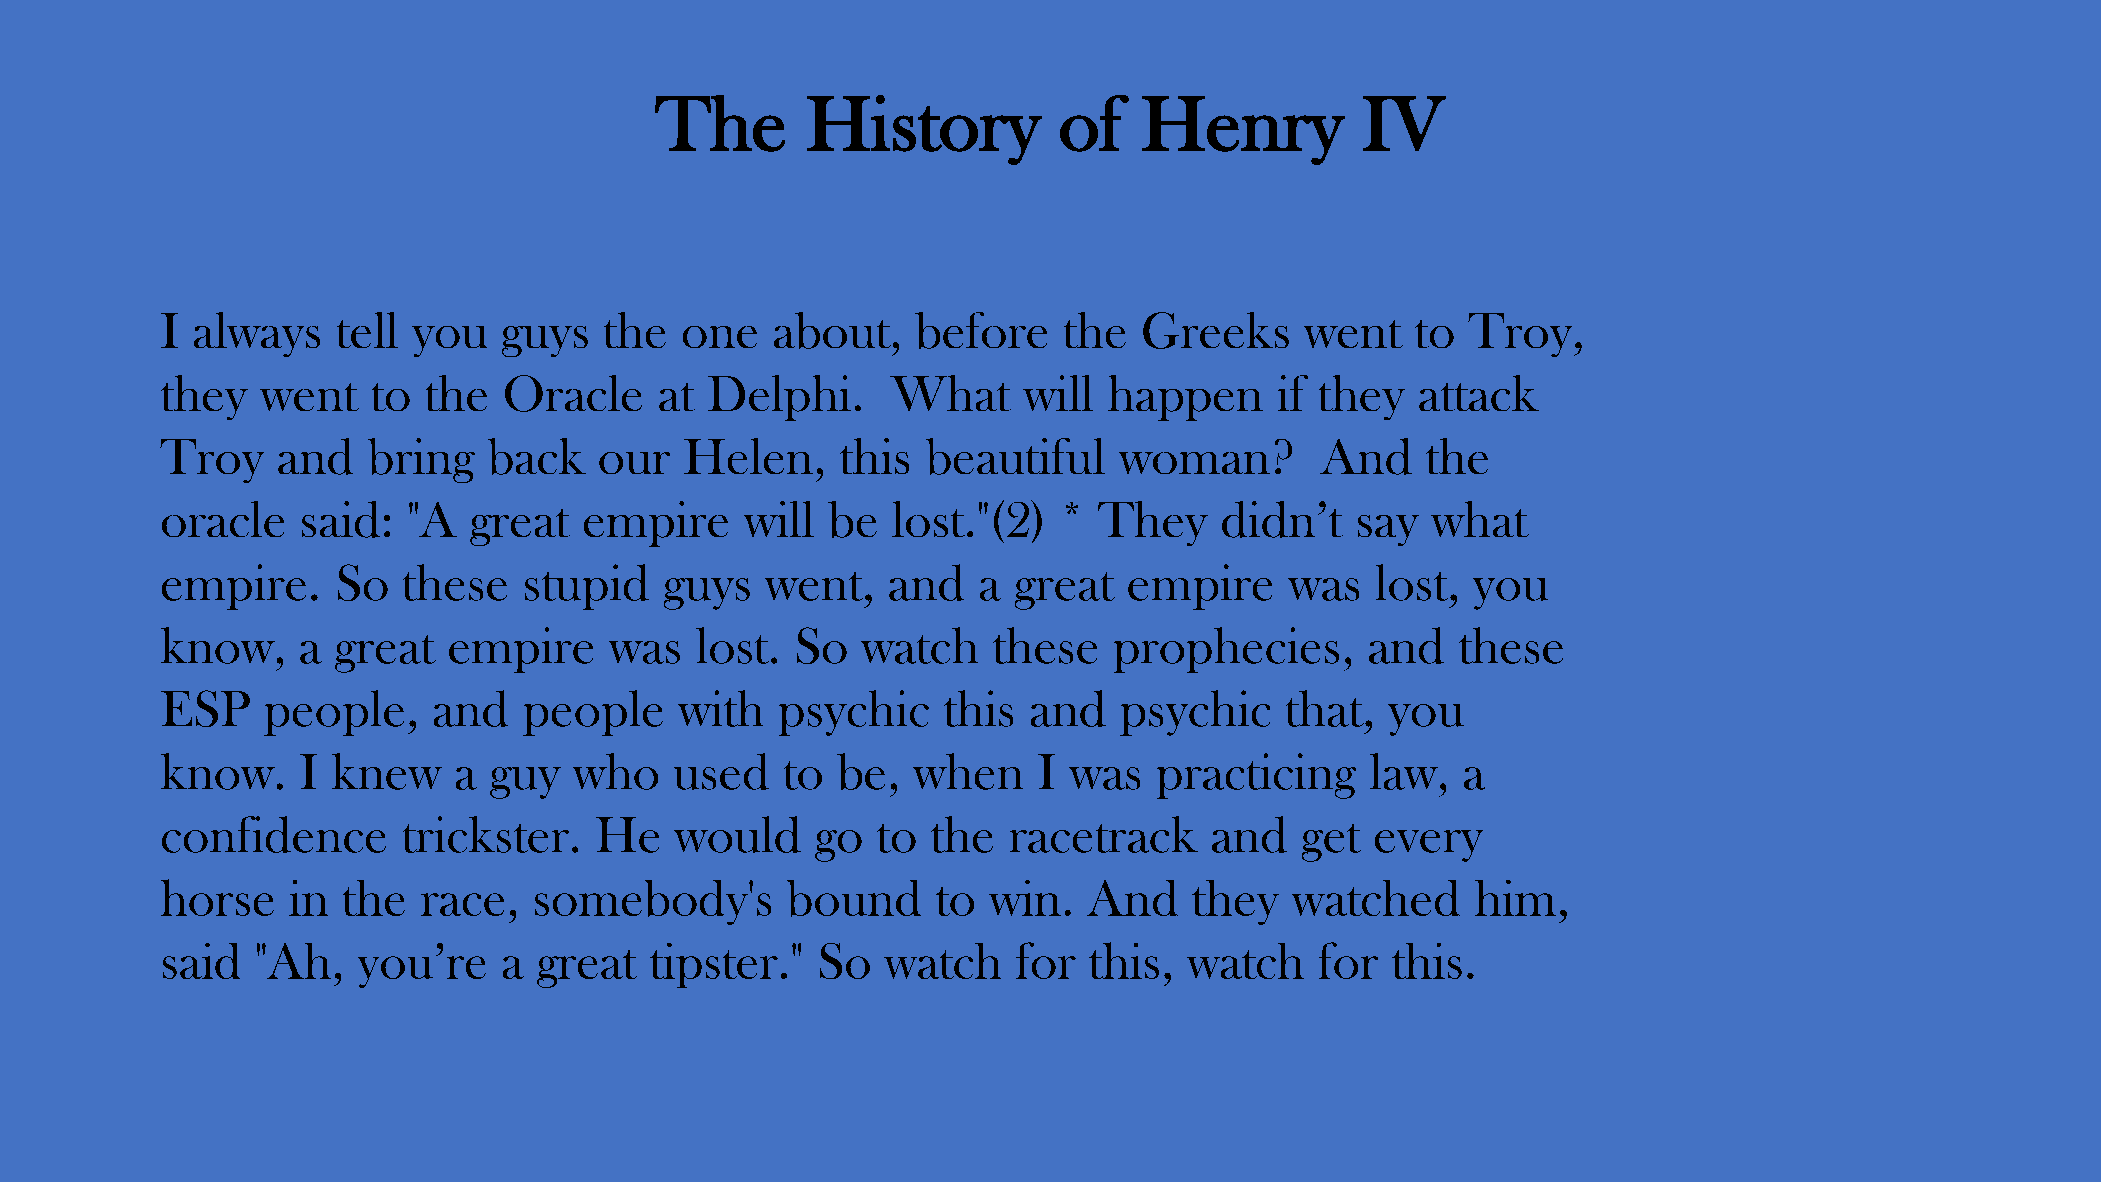  What do you see at coordinates (1216, 330) in the document?
I see `Greeks` at bounding box center [1216, 330].
